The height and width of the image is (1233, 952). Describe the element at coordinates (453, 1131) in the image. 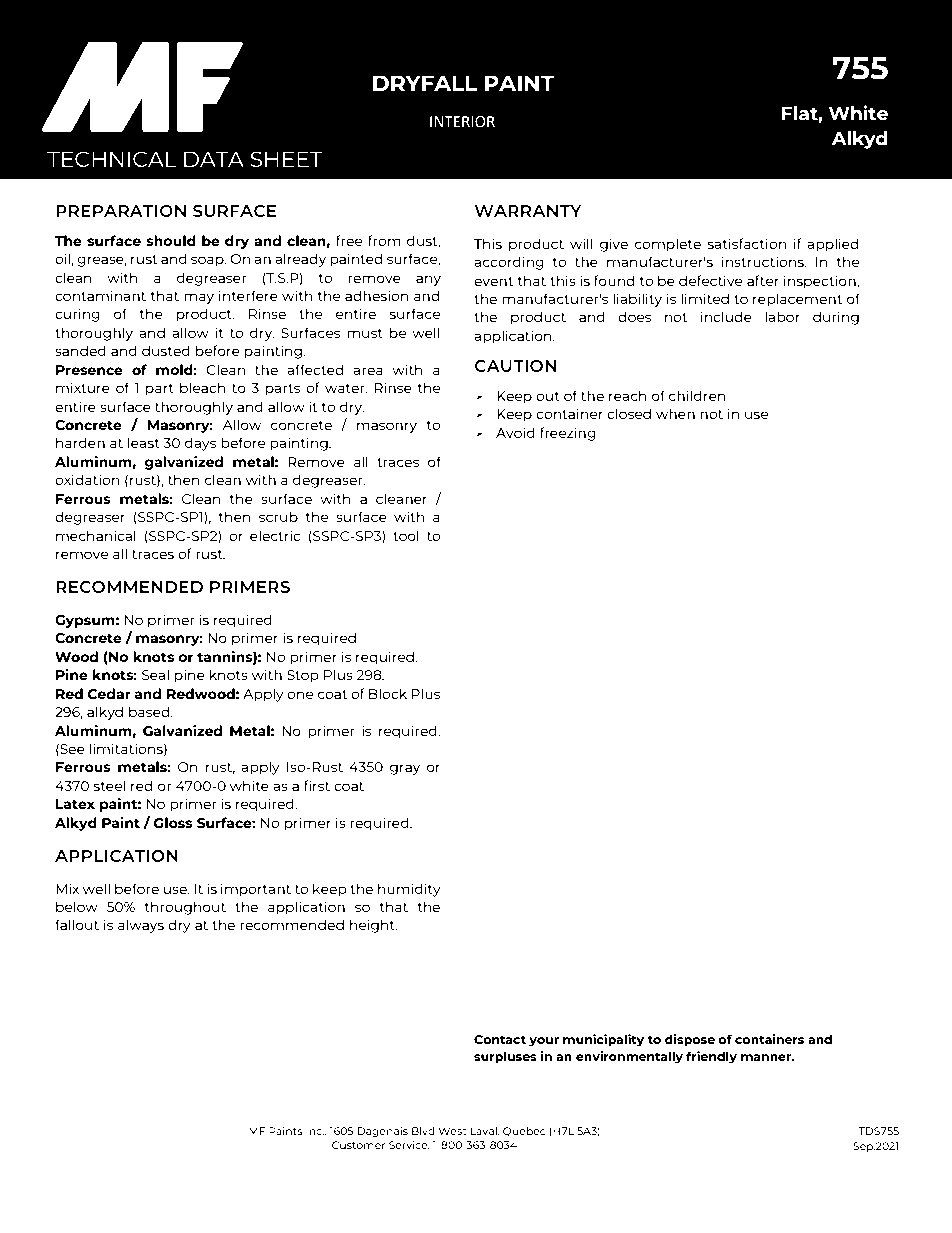

I see `West` at that location.
